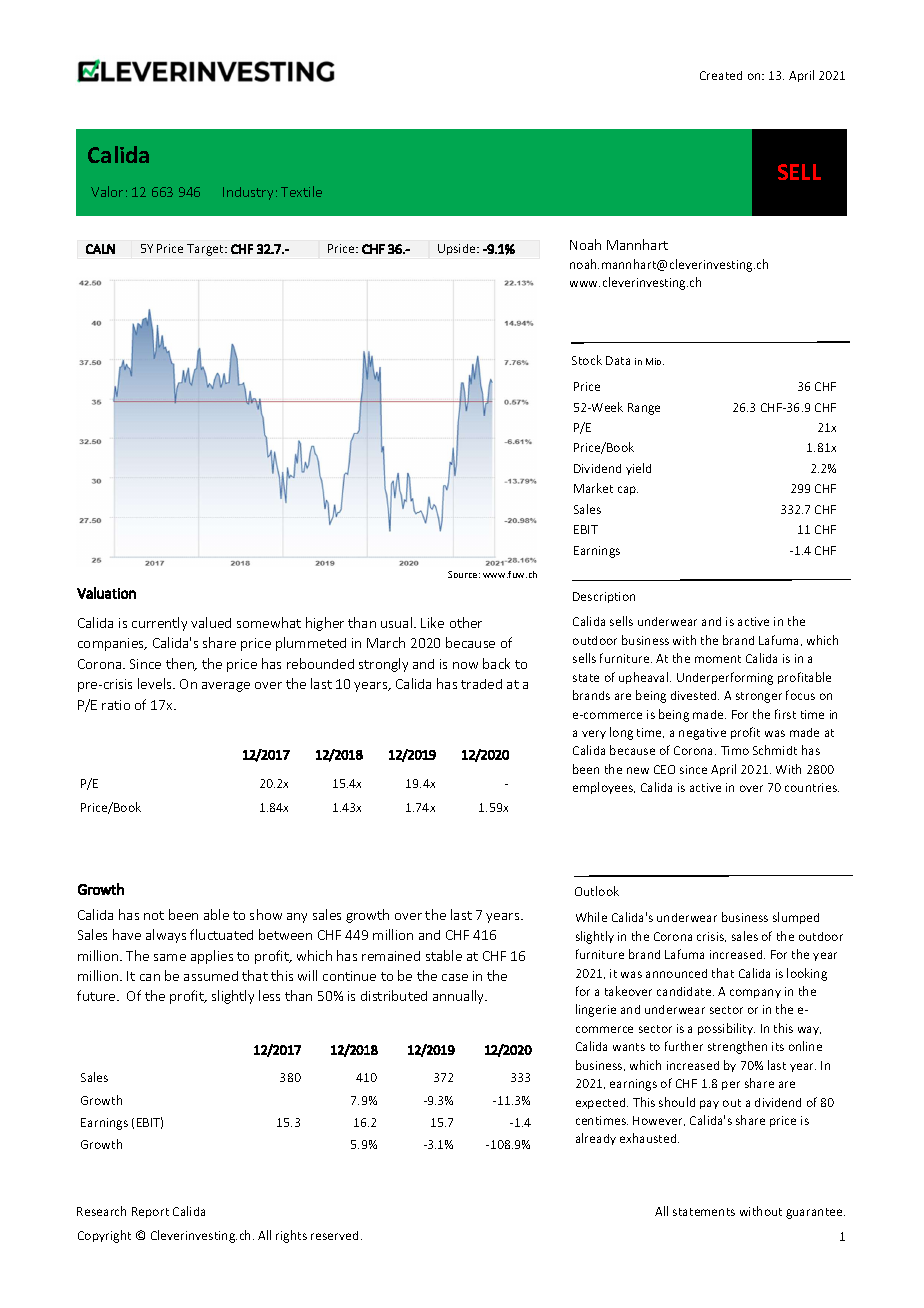  What do you see at coordinates (301, 191) in the page?
I see `Textile` at bounding box center [301, 191].
